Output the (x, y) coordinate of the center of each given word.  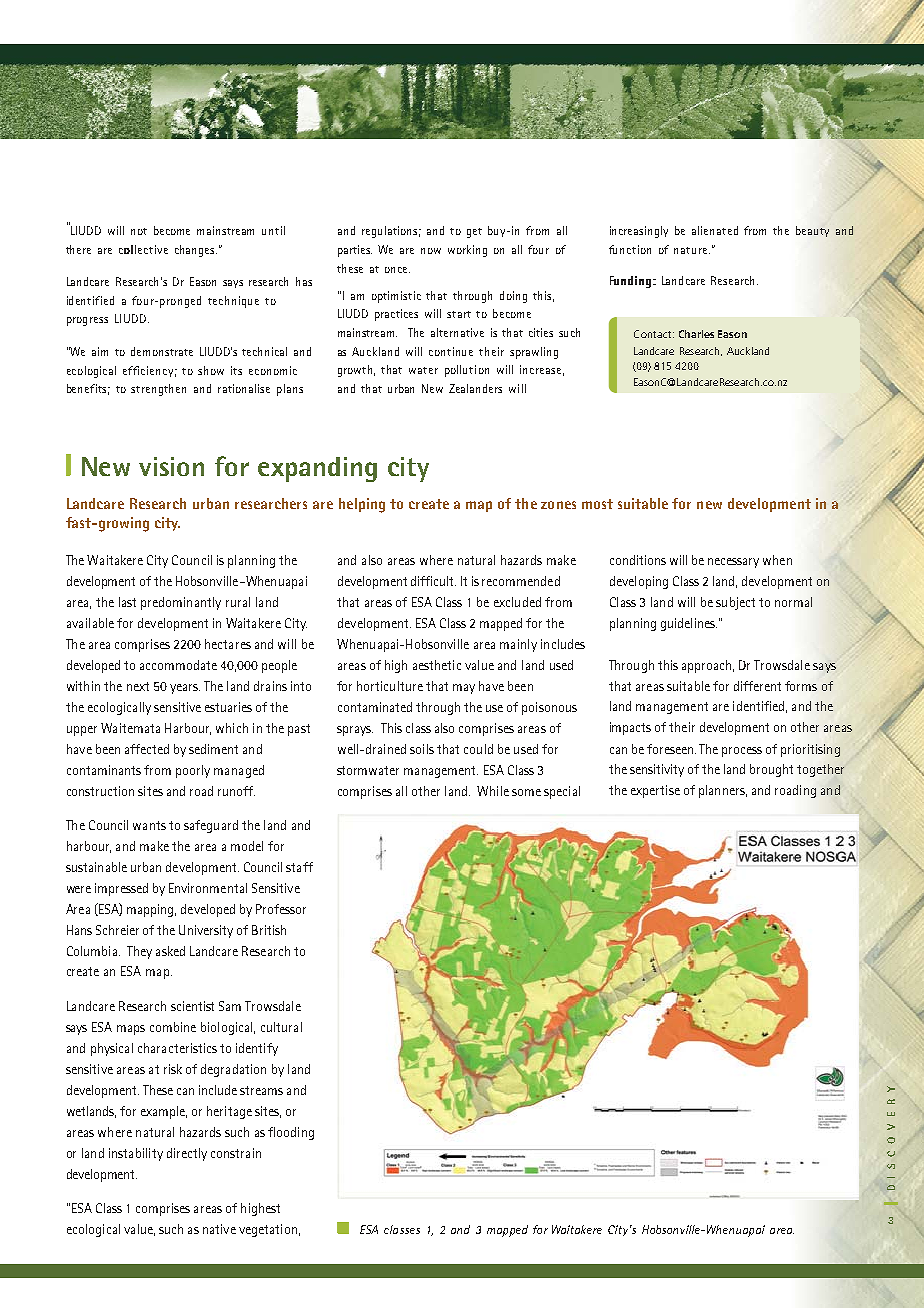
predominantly (181, 603)
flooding (291, 1133)
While (493, 791)
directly (187, 1154)
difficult (433, 581)
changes (196, 251)
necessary (733, 563)
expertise (655, 791)
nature (692, 250)
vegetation (268, 1230)
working (467, 251)
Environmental (208, 888)
